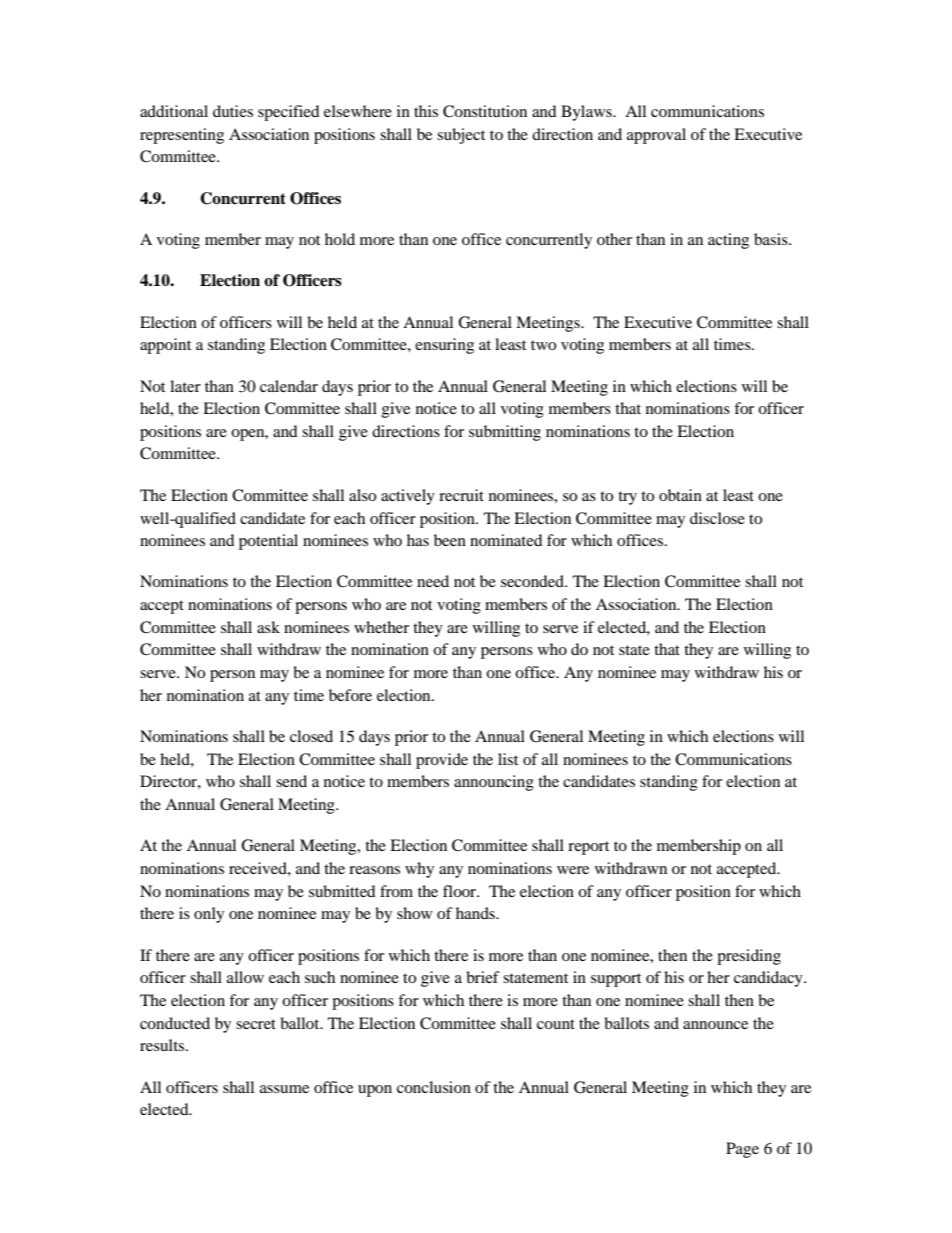 Image resolution: width=952 pixels, height=1233 pixels. Describe the element at coordinates (434, 1087) in the page. I see `conclusion` at that location.
